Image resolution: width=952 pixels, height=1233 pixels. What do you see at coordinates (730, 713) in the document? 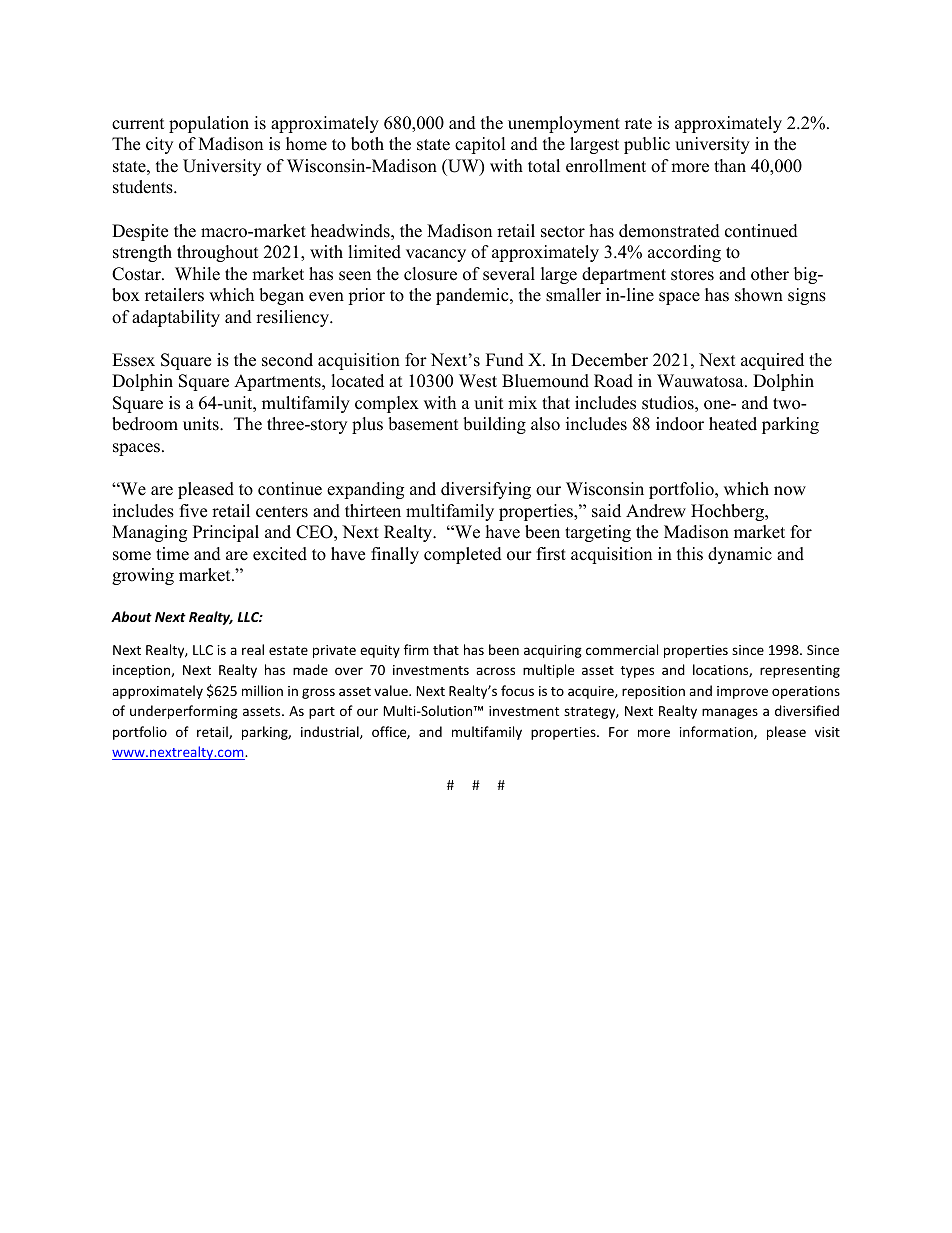
I see `manages` at bounding box center [730, 713].
